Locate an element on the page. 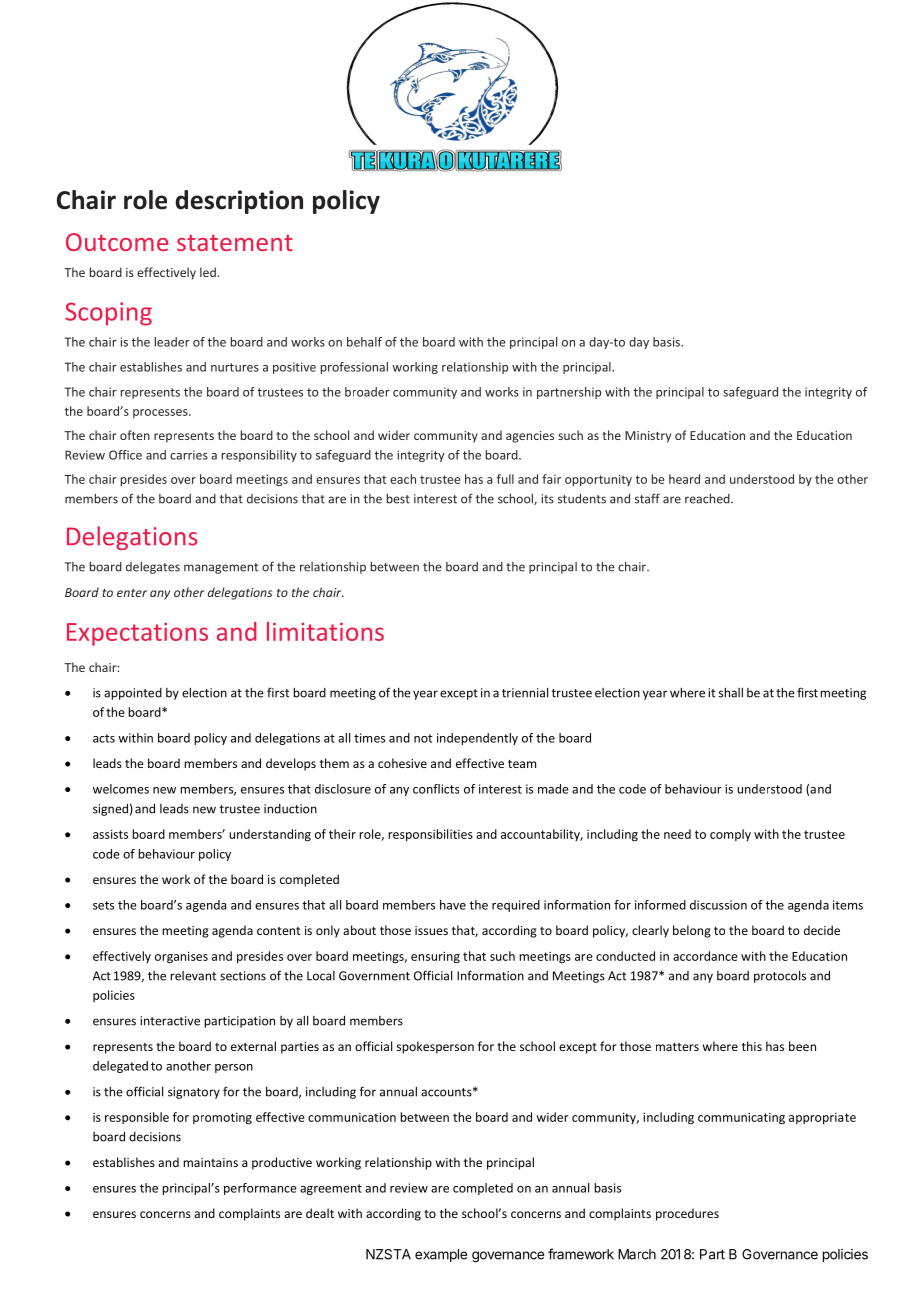 Image resolution: width=924 pixels, height=1307 pixels. discussion is located at coordinates (718, 905).
